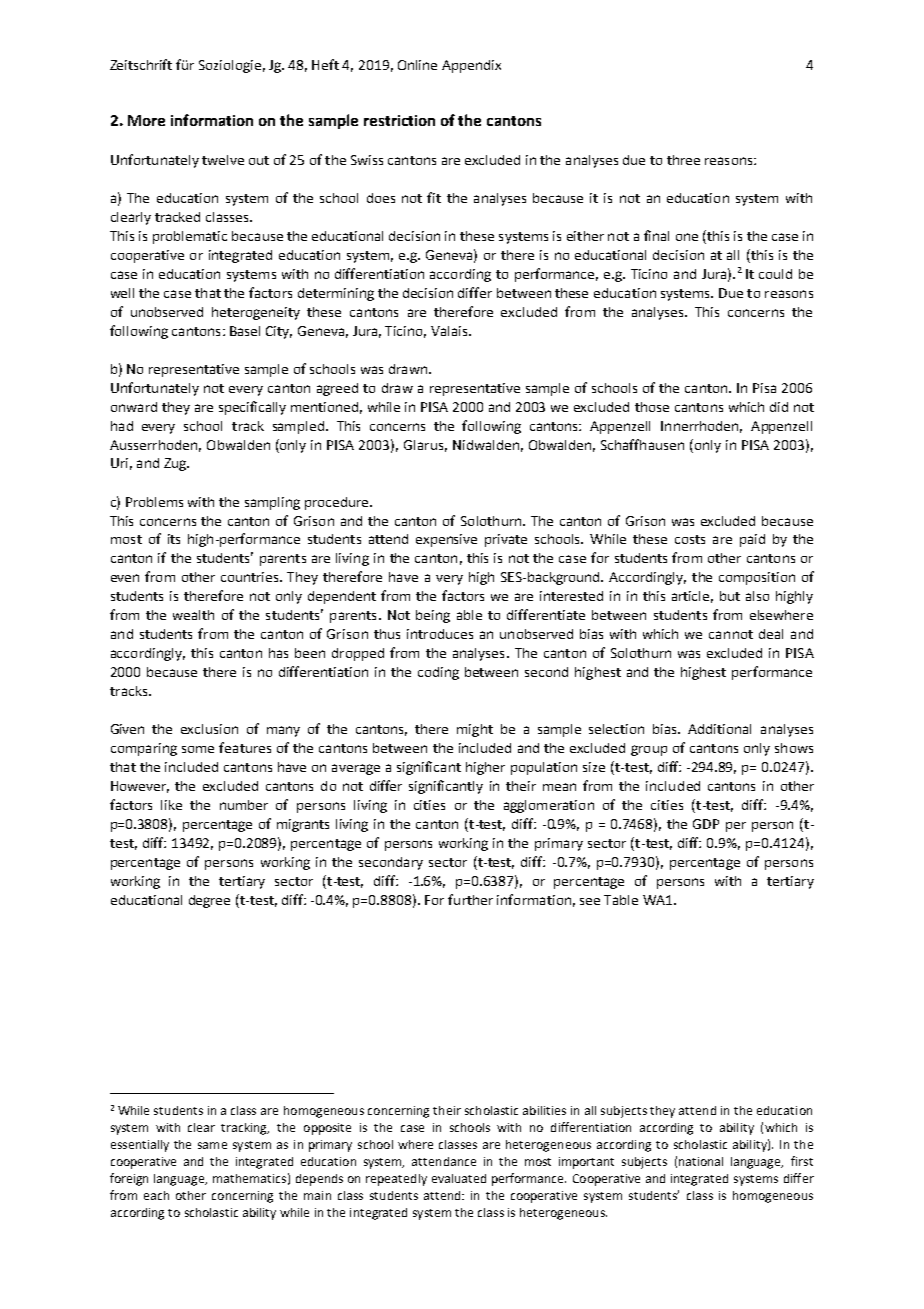  What do you see at coordinates (731, 634) in the document?
I see `cannot` at bounding box center [731, 634].
